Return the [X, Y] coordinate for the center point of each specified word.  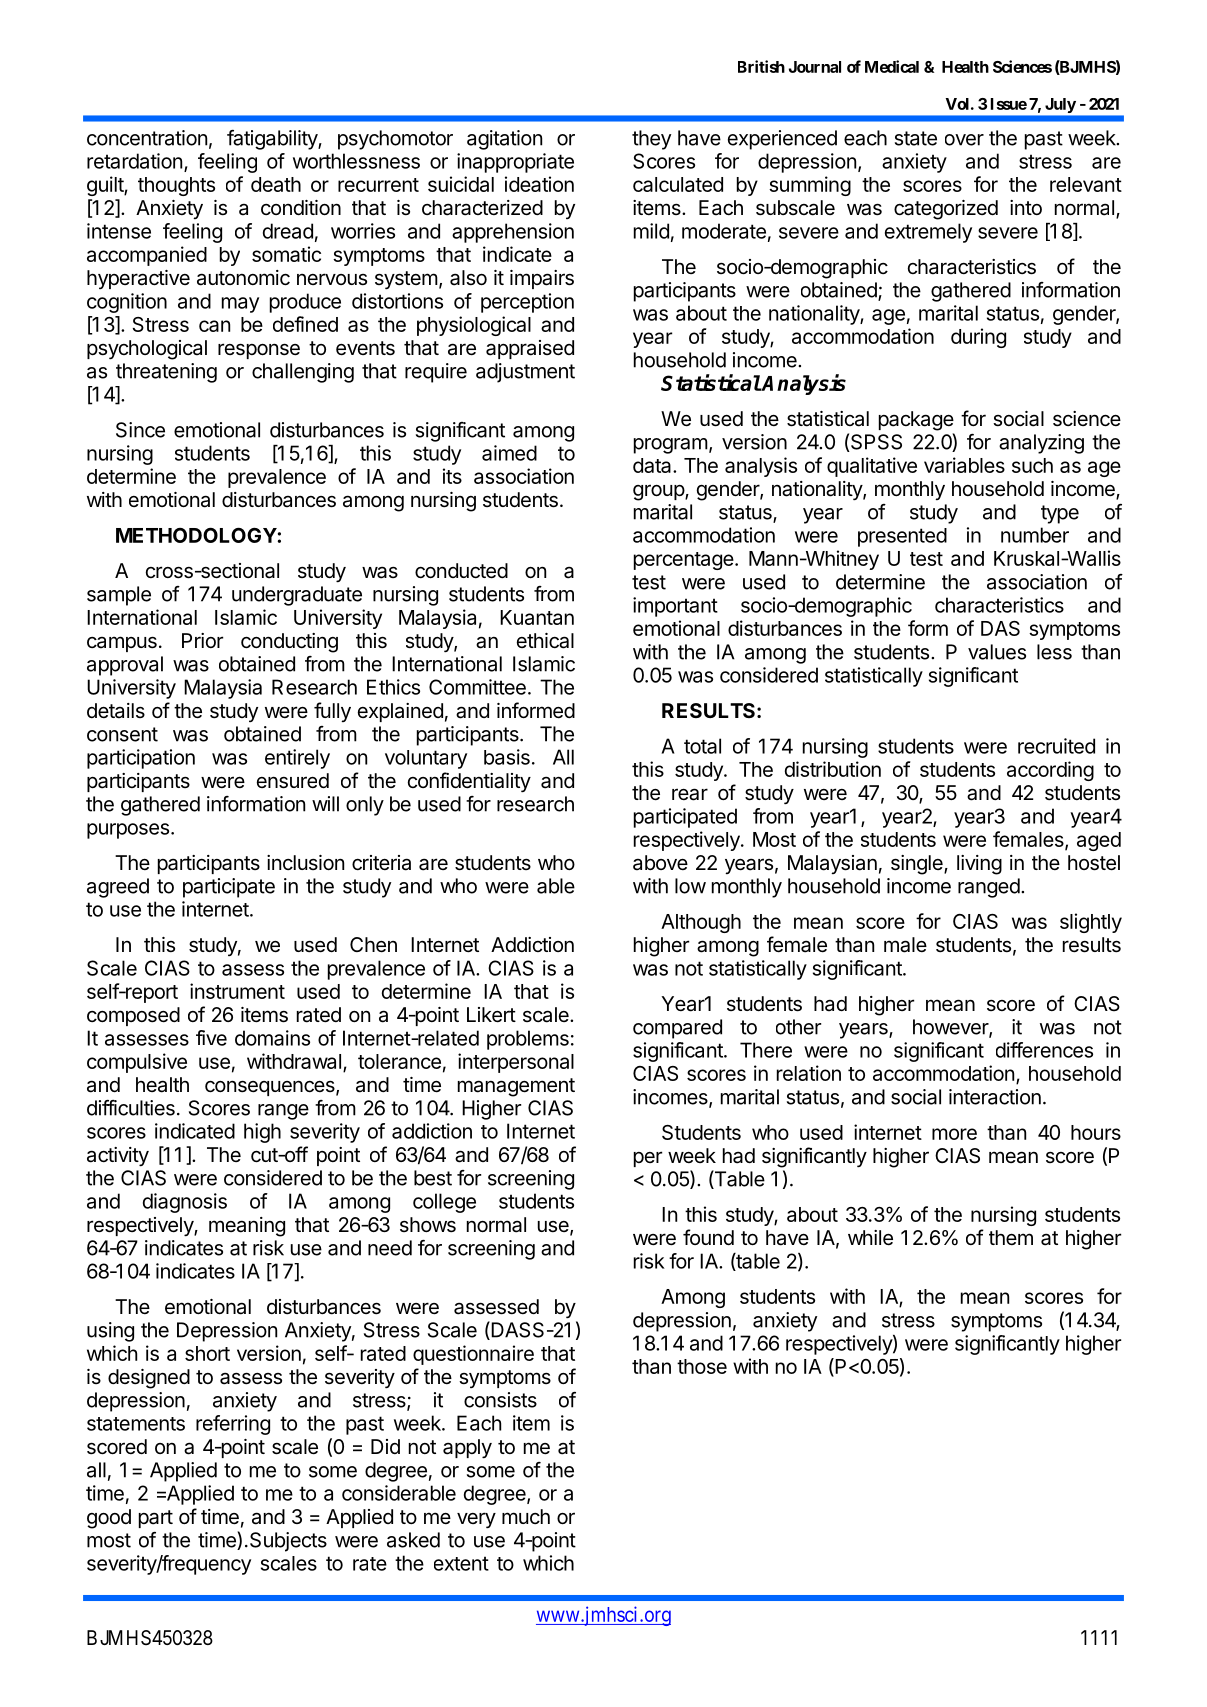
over [964, 140]
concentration [147, 138]
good [109, 1519]
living [979, 865]
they [651, 140]
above [660, 863]
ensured [293, 781]
